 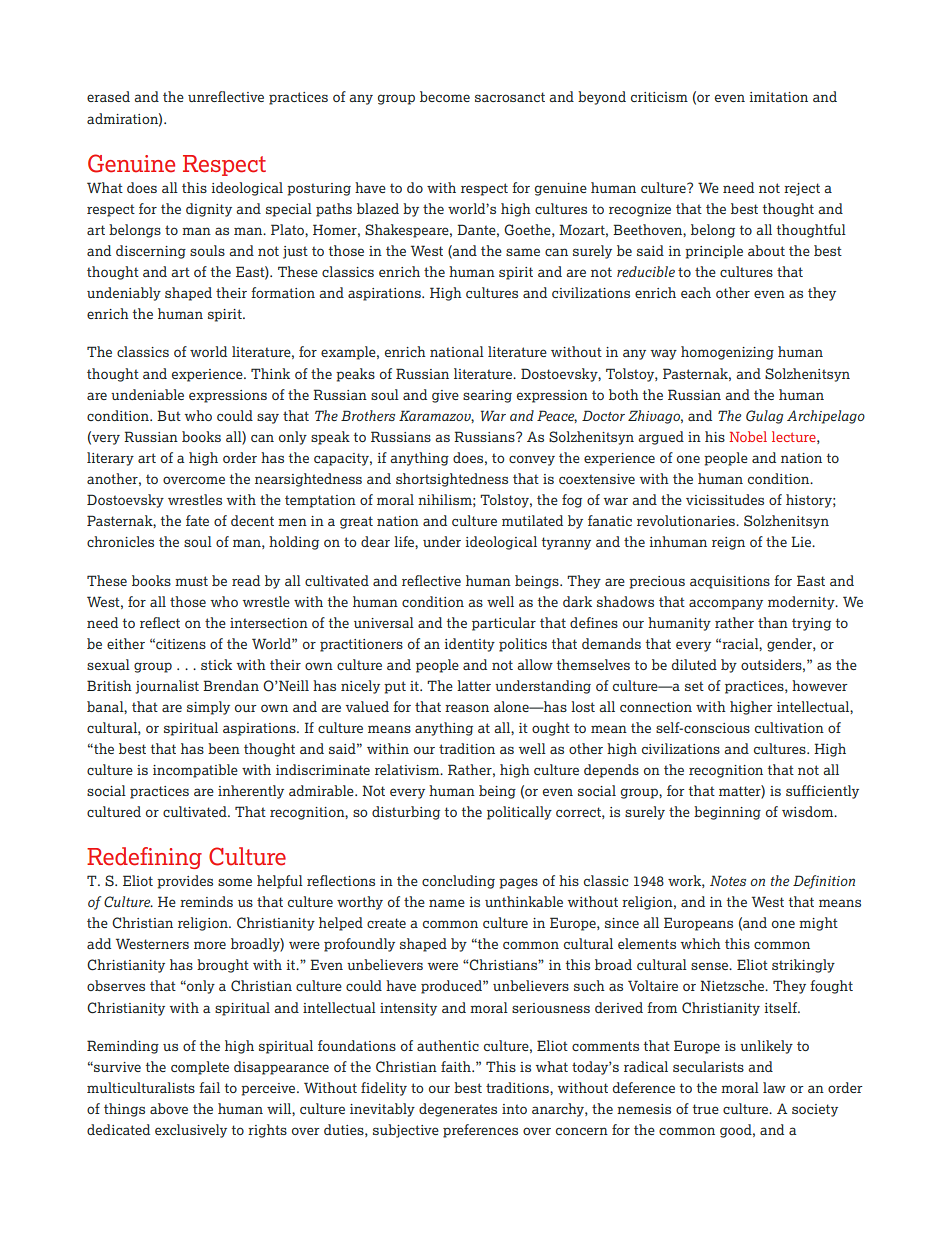 What do you see at coordinates (195, 771) in the screenshot?
I see `incompatible` at bounding box center [195, 771].
